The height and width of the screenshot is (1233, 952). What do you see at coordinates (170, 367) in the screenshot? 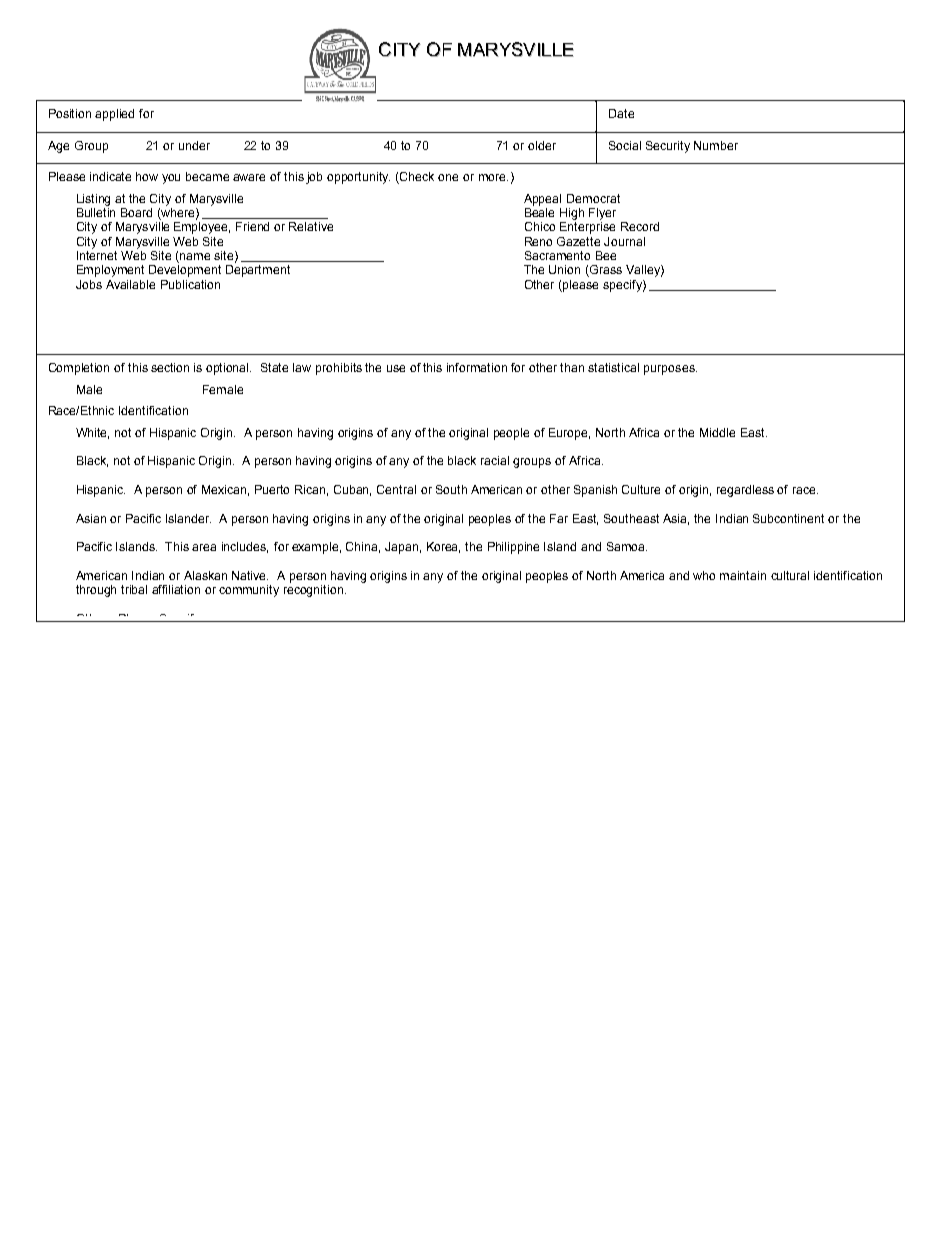
I see `section` at bounding box center [170, 367].
